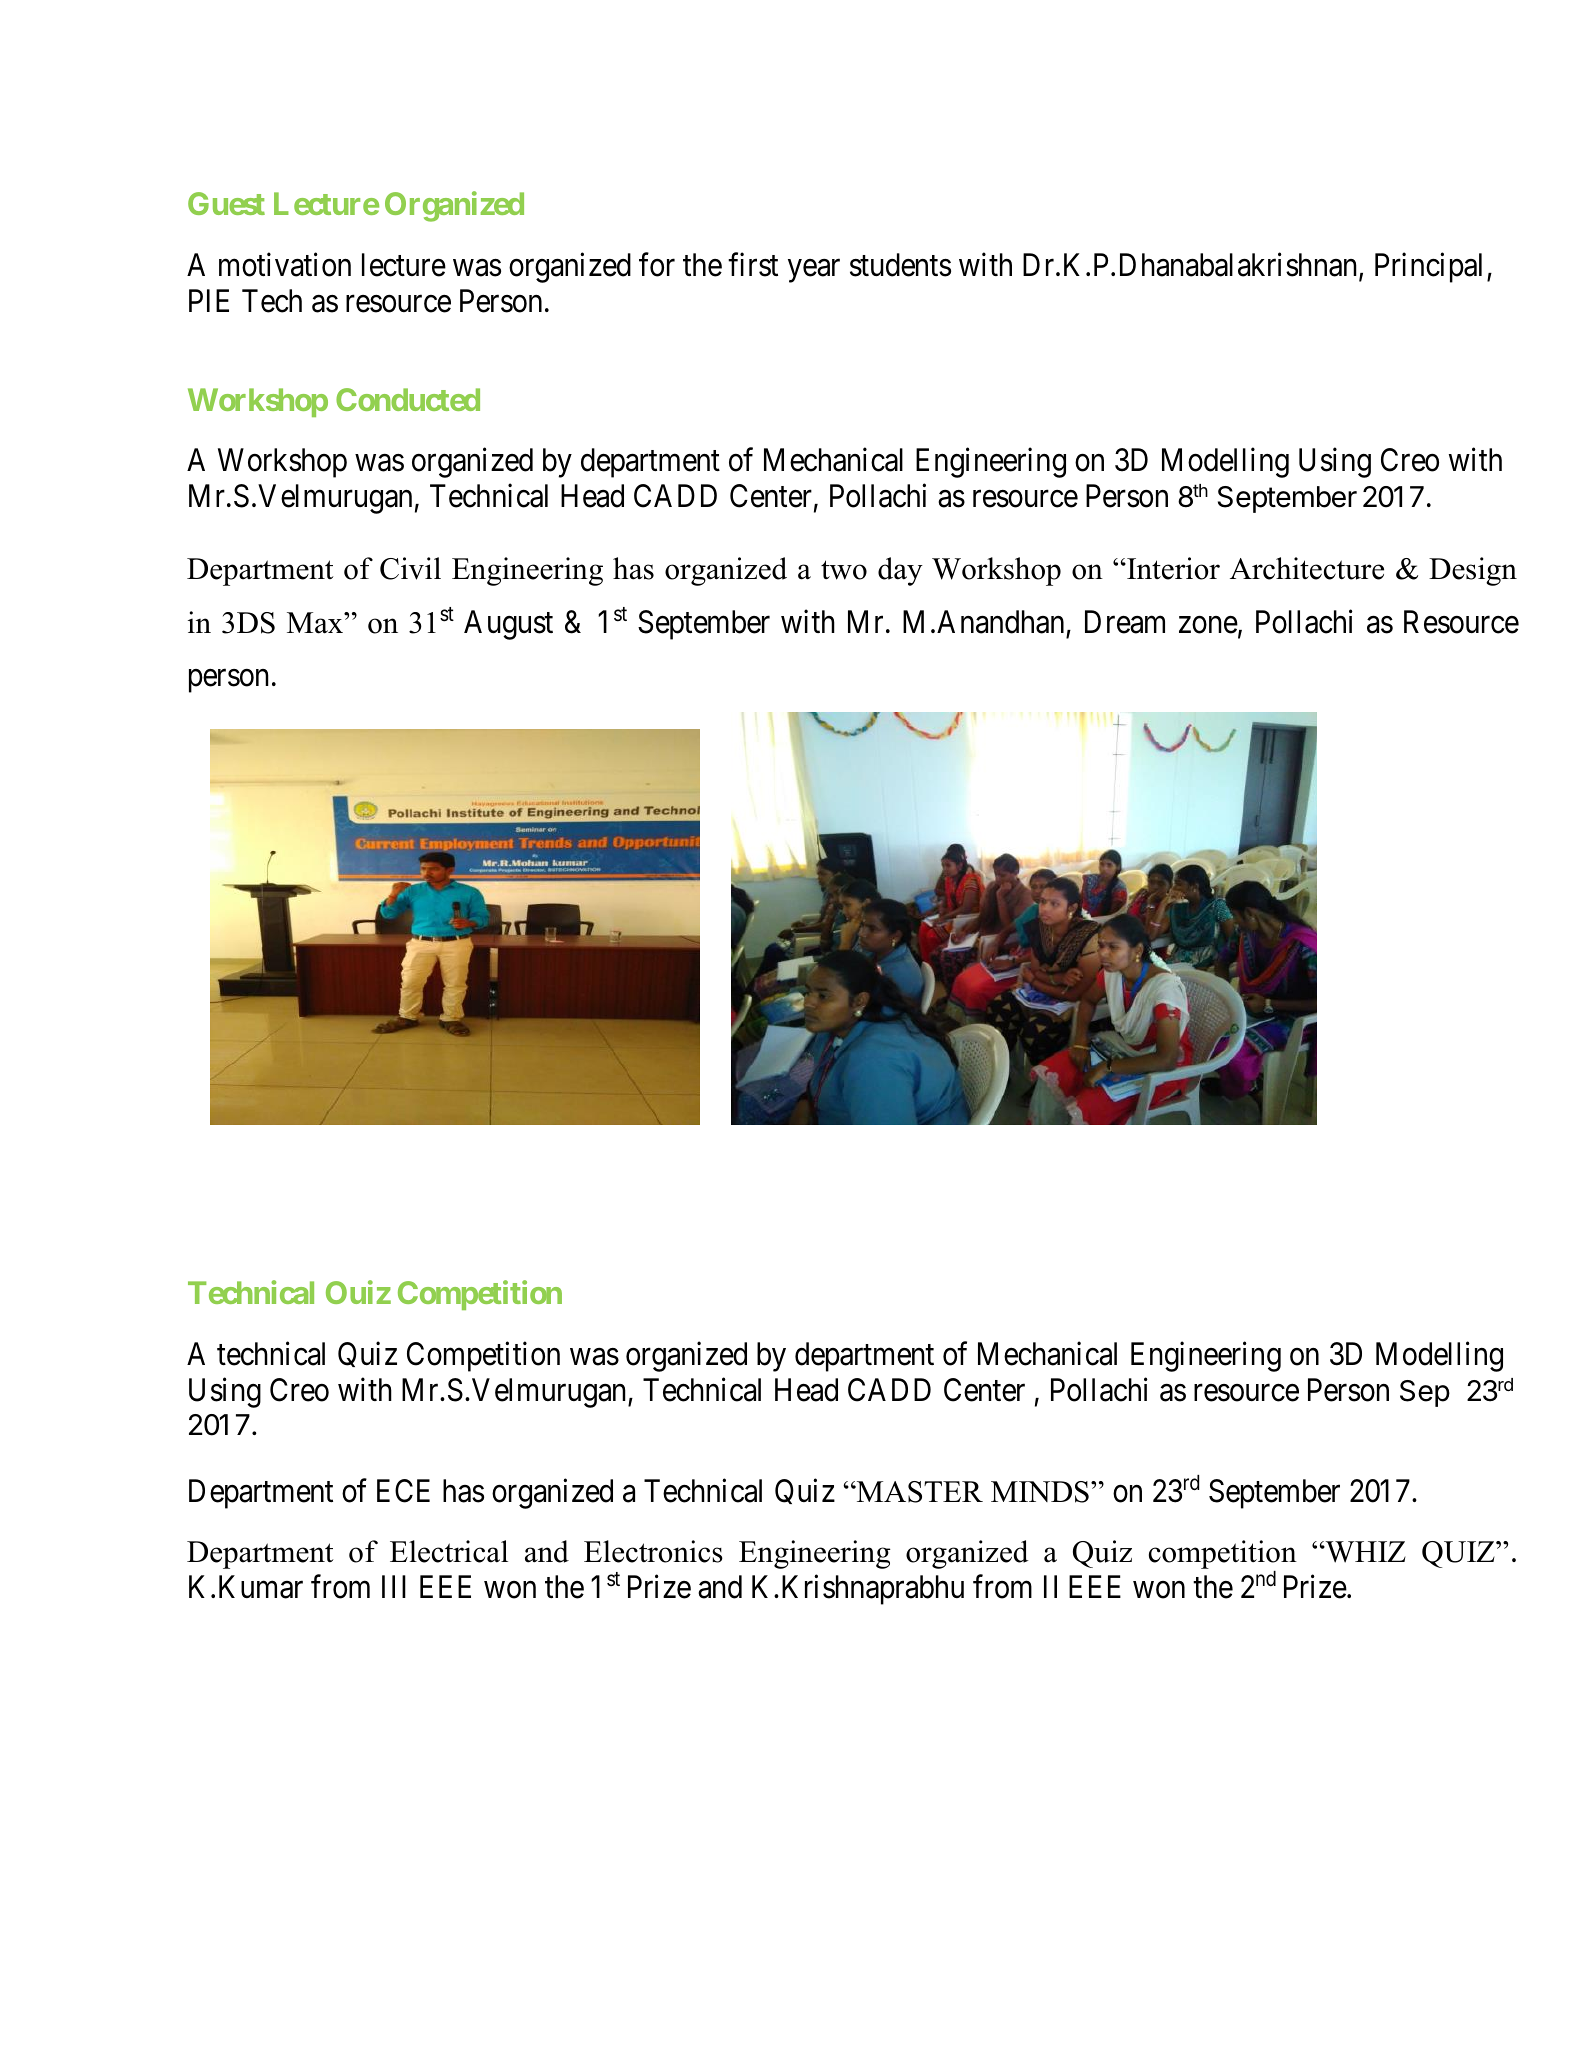  What do you see at coordinates (1431, 268) in the screenshot?
I see `Principal` at bounding box center [1431, 268].
